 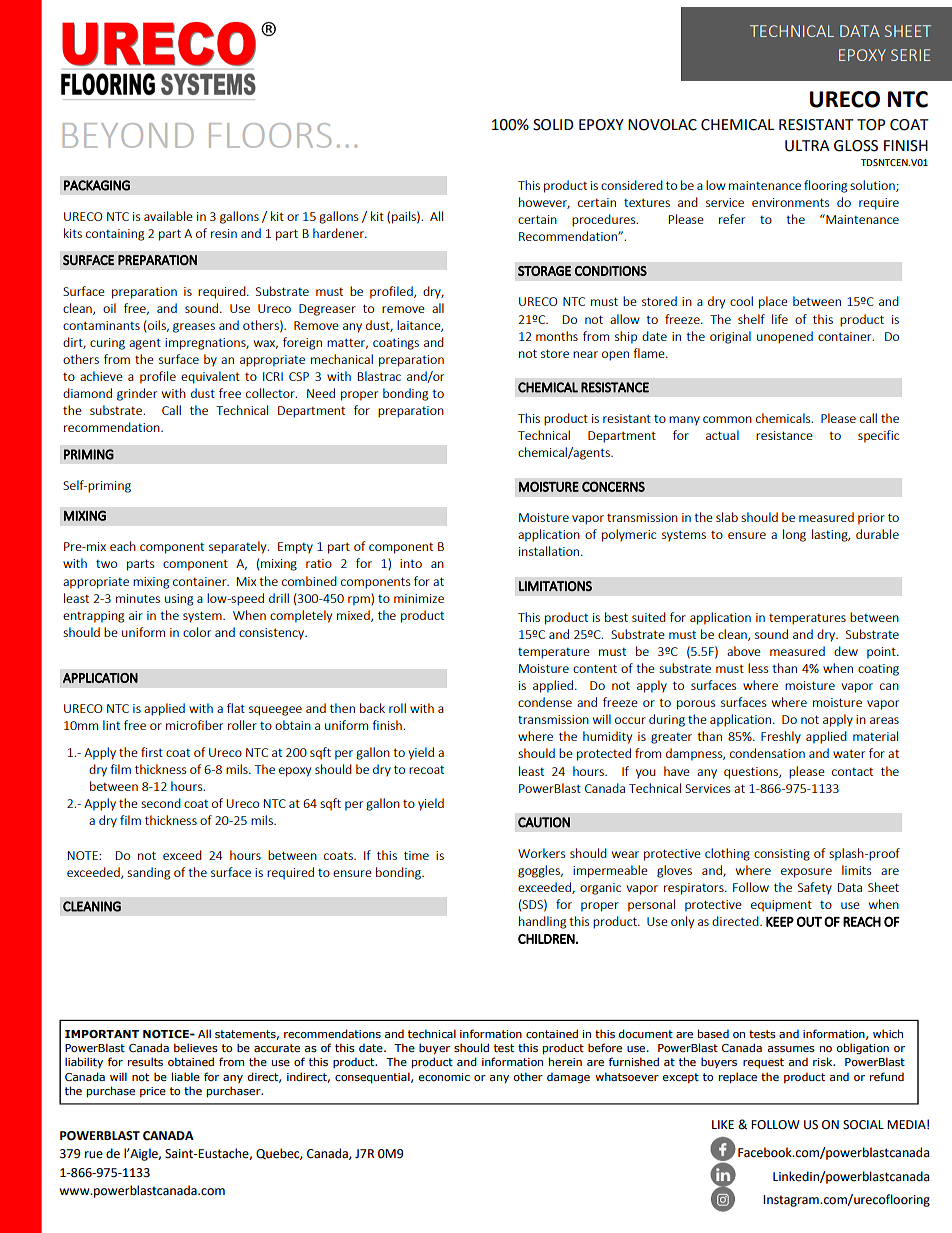 I want to click on months, so click(x=557, y=336).
